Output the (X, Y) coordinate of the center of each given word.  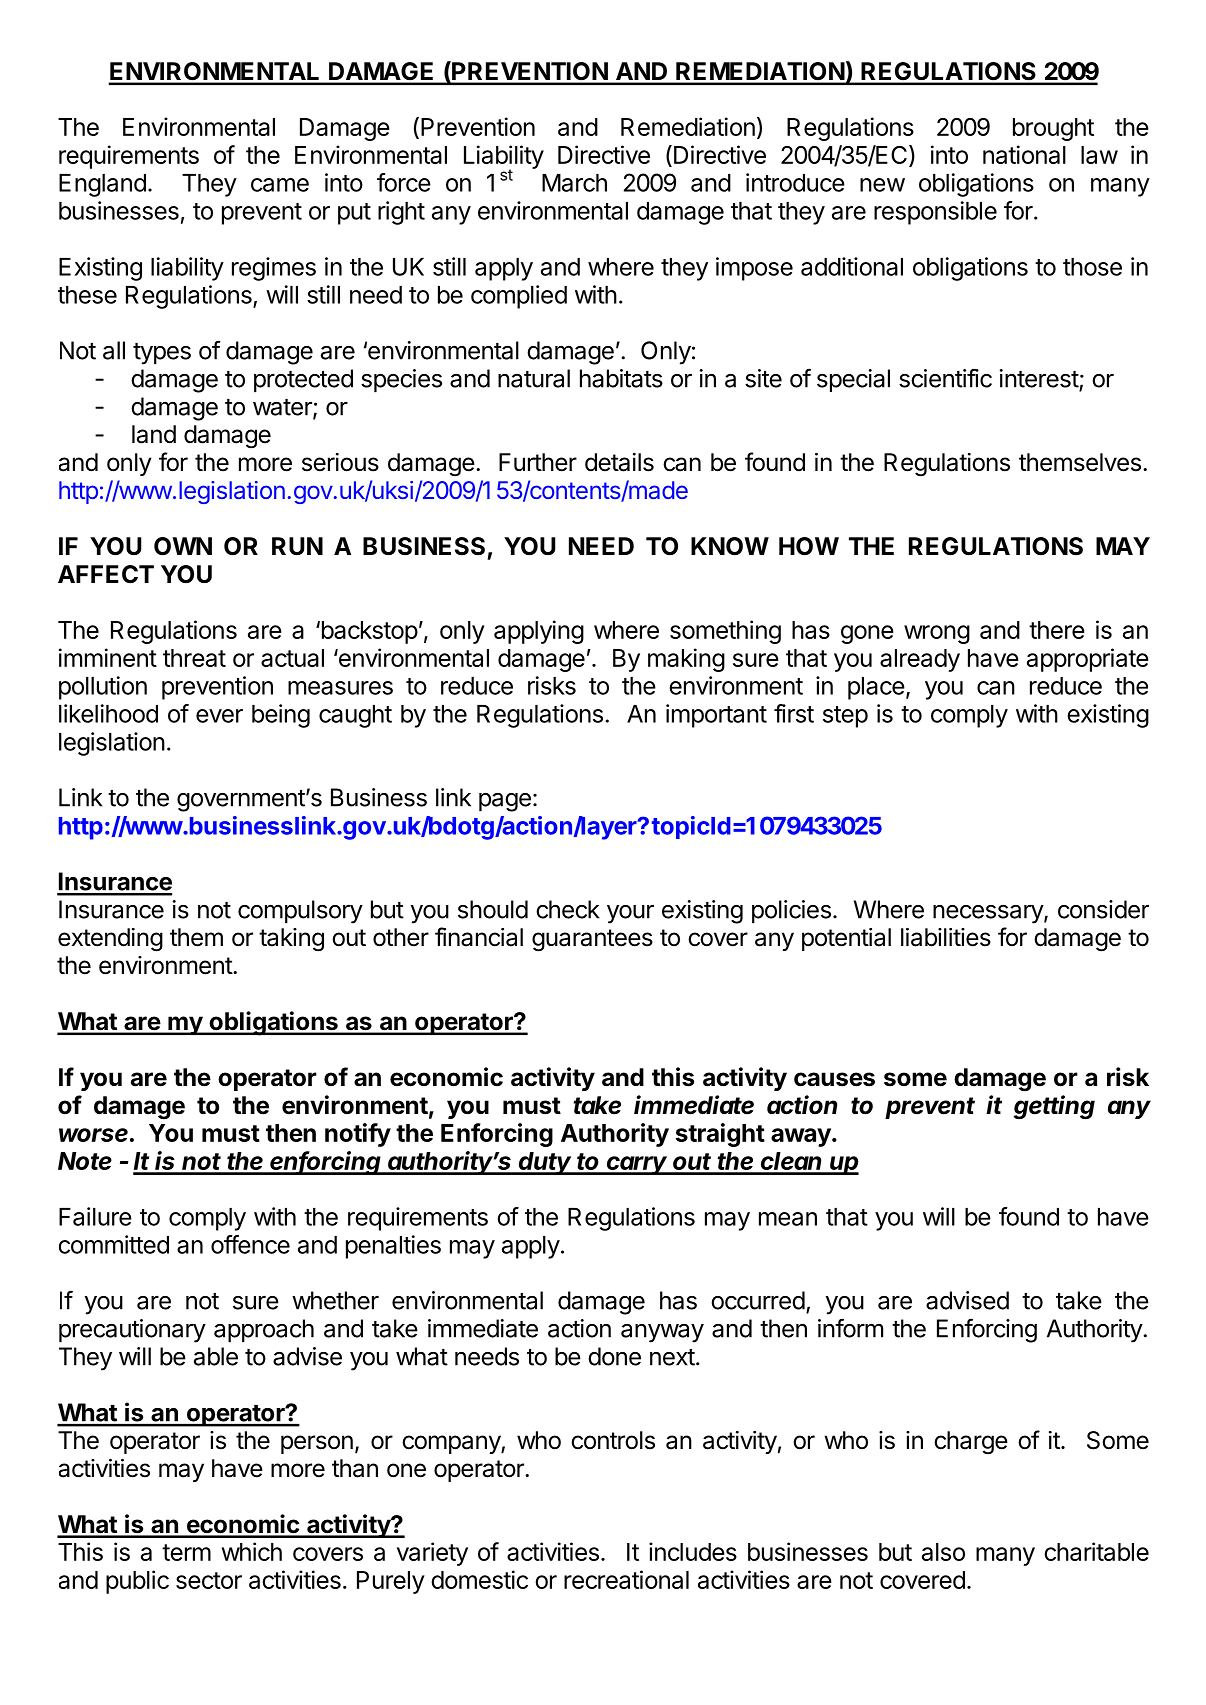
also (943, 1552)
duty (546, 1163)
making (686, 660)
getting (1054, 1107)
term (186, 1552)
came (280, 185)
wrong (937, 634)
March (574, 183)
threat (194, 658)
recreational (626, 1579)
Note (85, 1161)
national (1024, 154)
